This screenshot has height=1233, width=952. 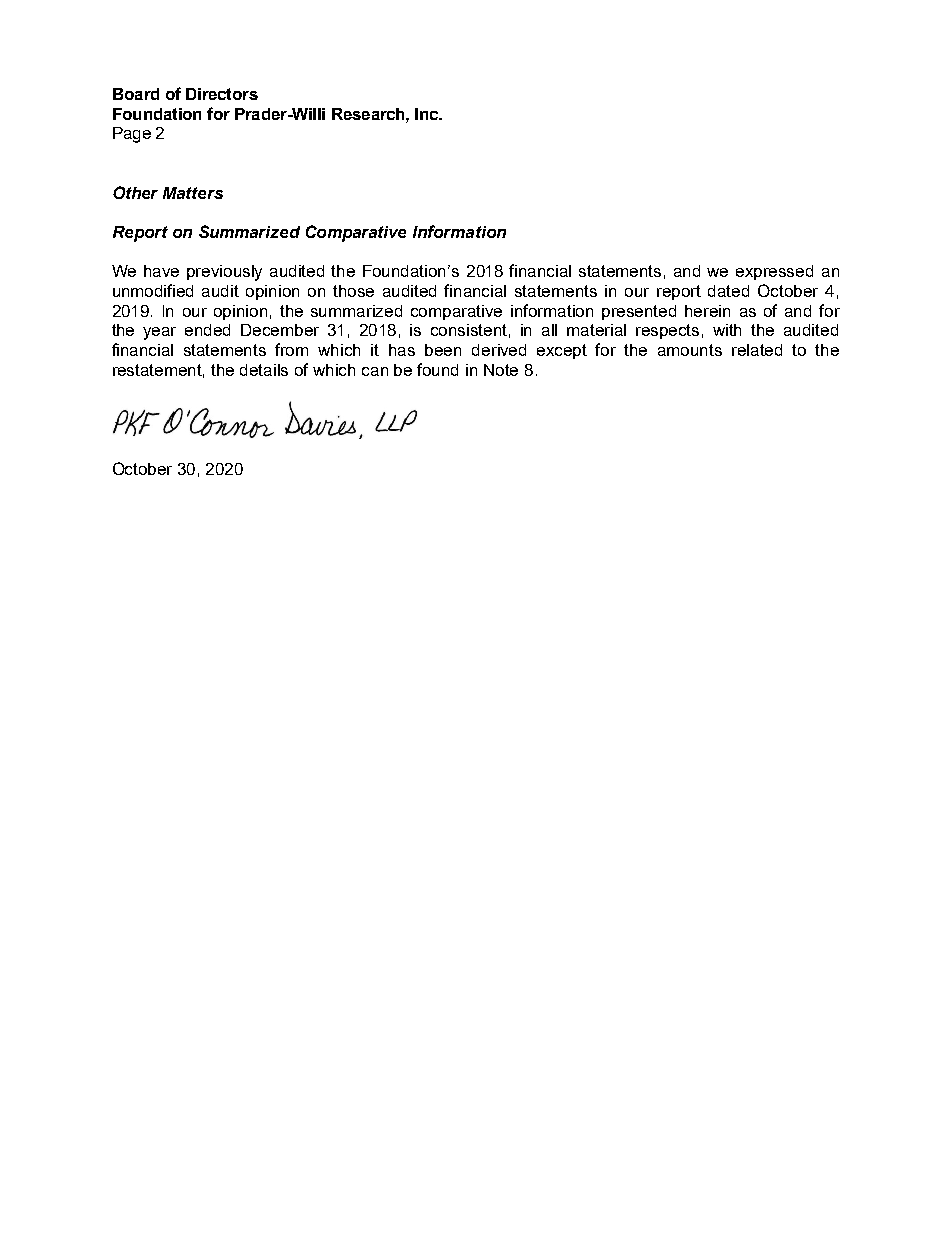 I want to click on those, so click(x=353, y=291).
